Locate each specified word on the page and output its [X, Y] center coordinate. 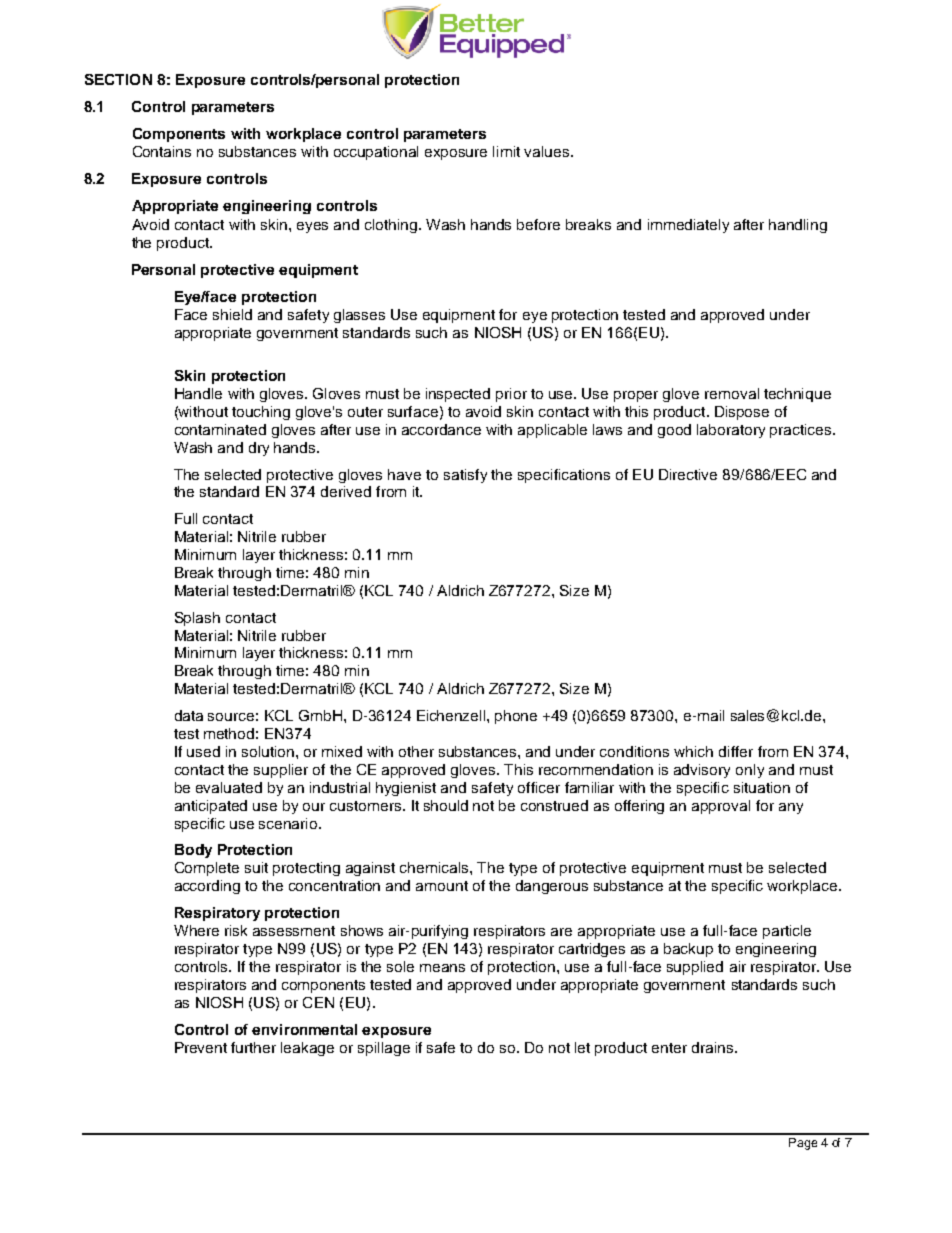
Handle [198, 393]
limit [506, 151]
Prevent [201, 1047]
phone [516, 717]
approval [721, 807]
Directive [688, 474]
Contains [162, 151]
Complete [207, 869]
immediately [688, 226]
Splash [197, 619]
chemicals [435, 867]
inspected [458, 395]
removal [732, 393]
